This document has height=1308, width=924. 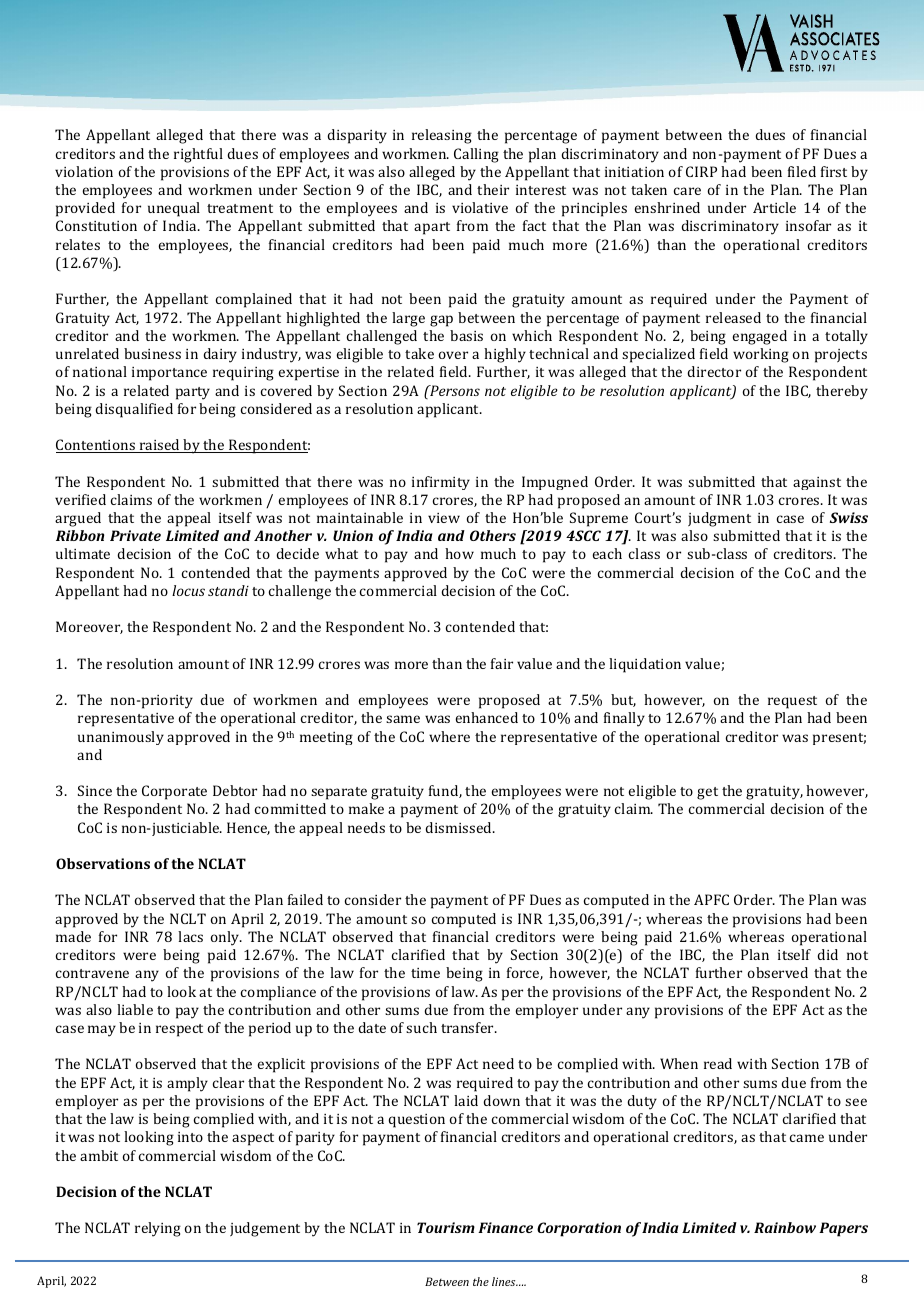 I want to click on unanimously, so click(x=121, y=738).
